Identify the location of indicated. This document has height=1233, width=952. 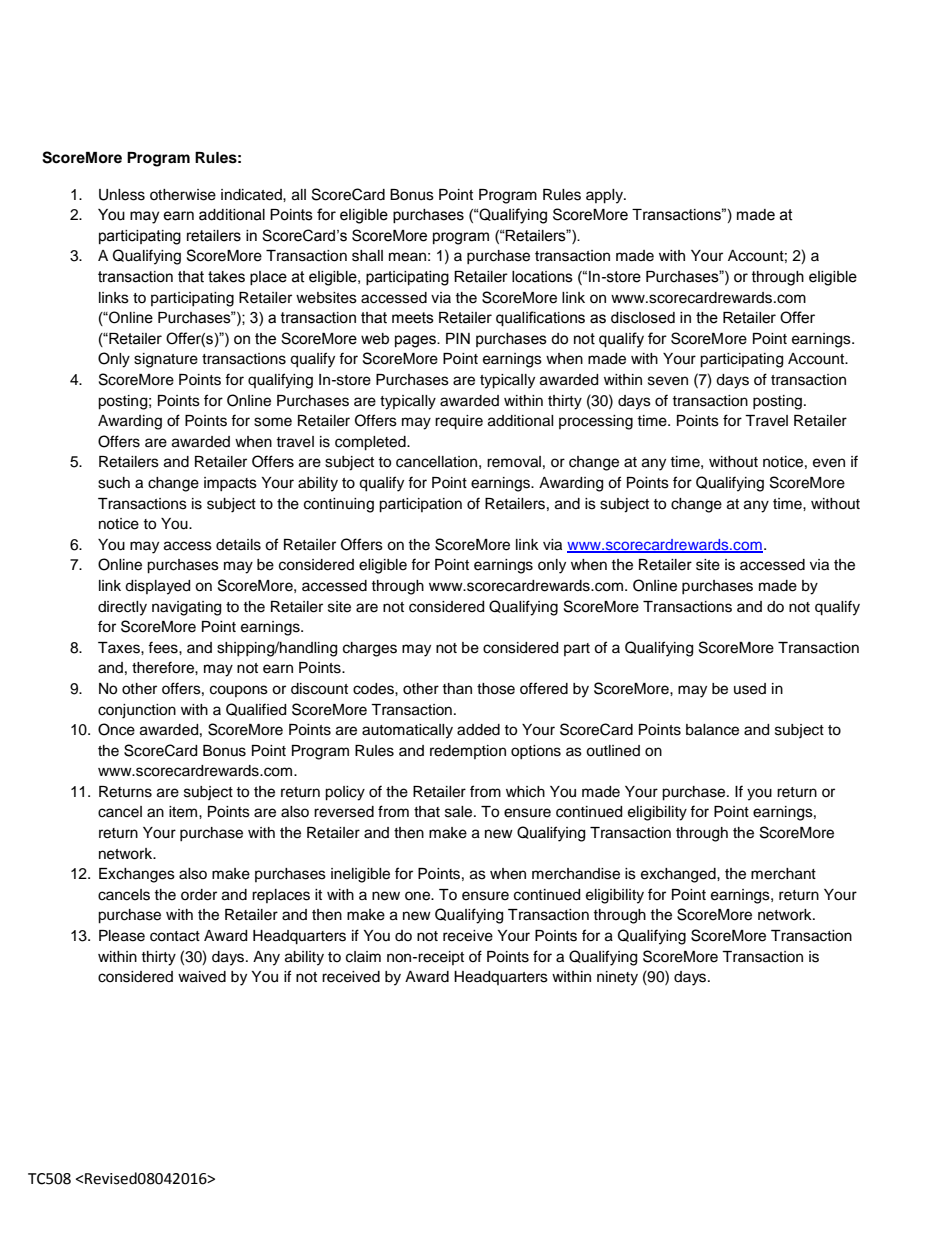
(252, 195).
